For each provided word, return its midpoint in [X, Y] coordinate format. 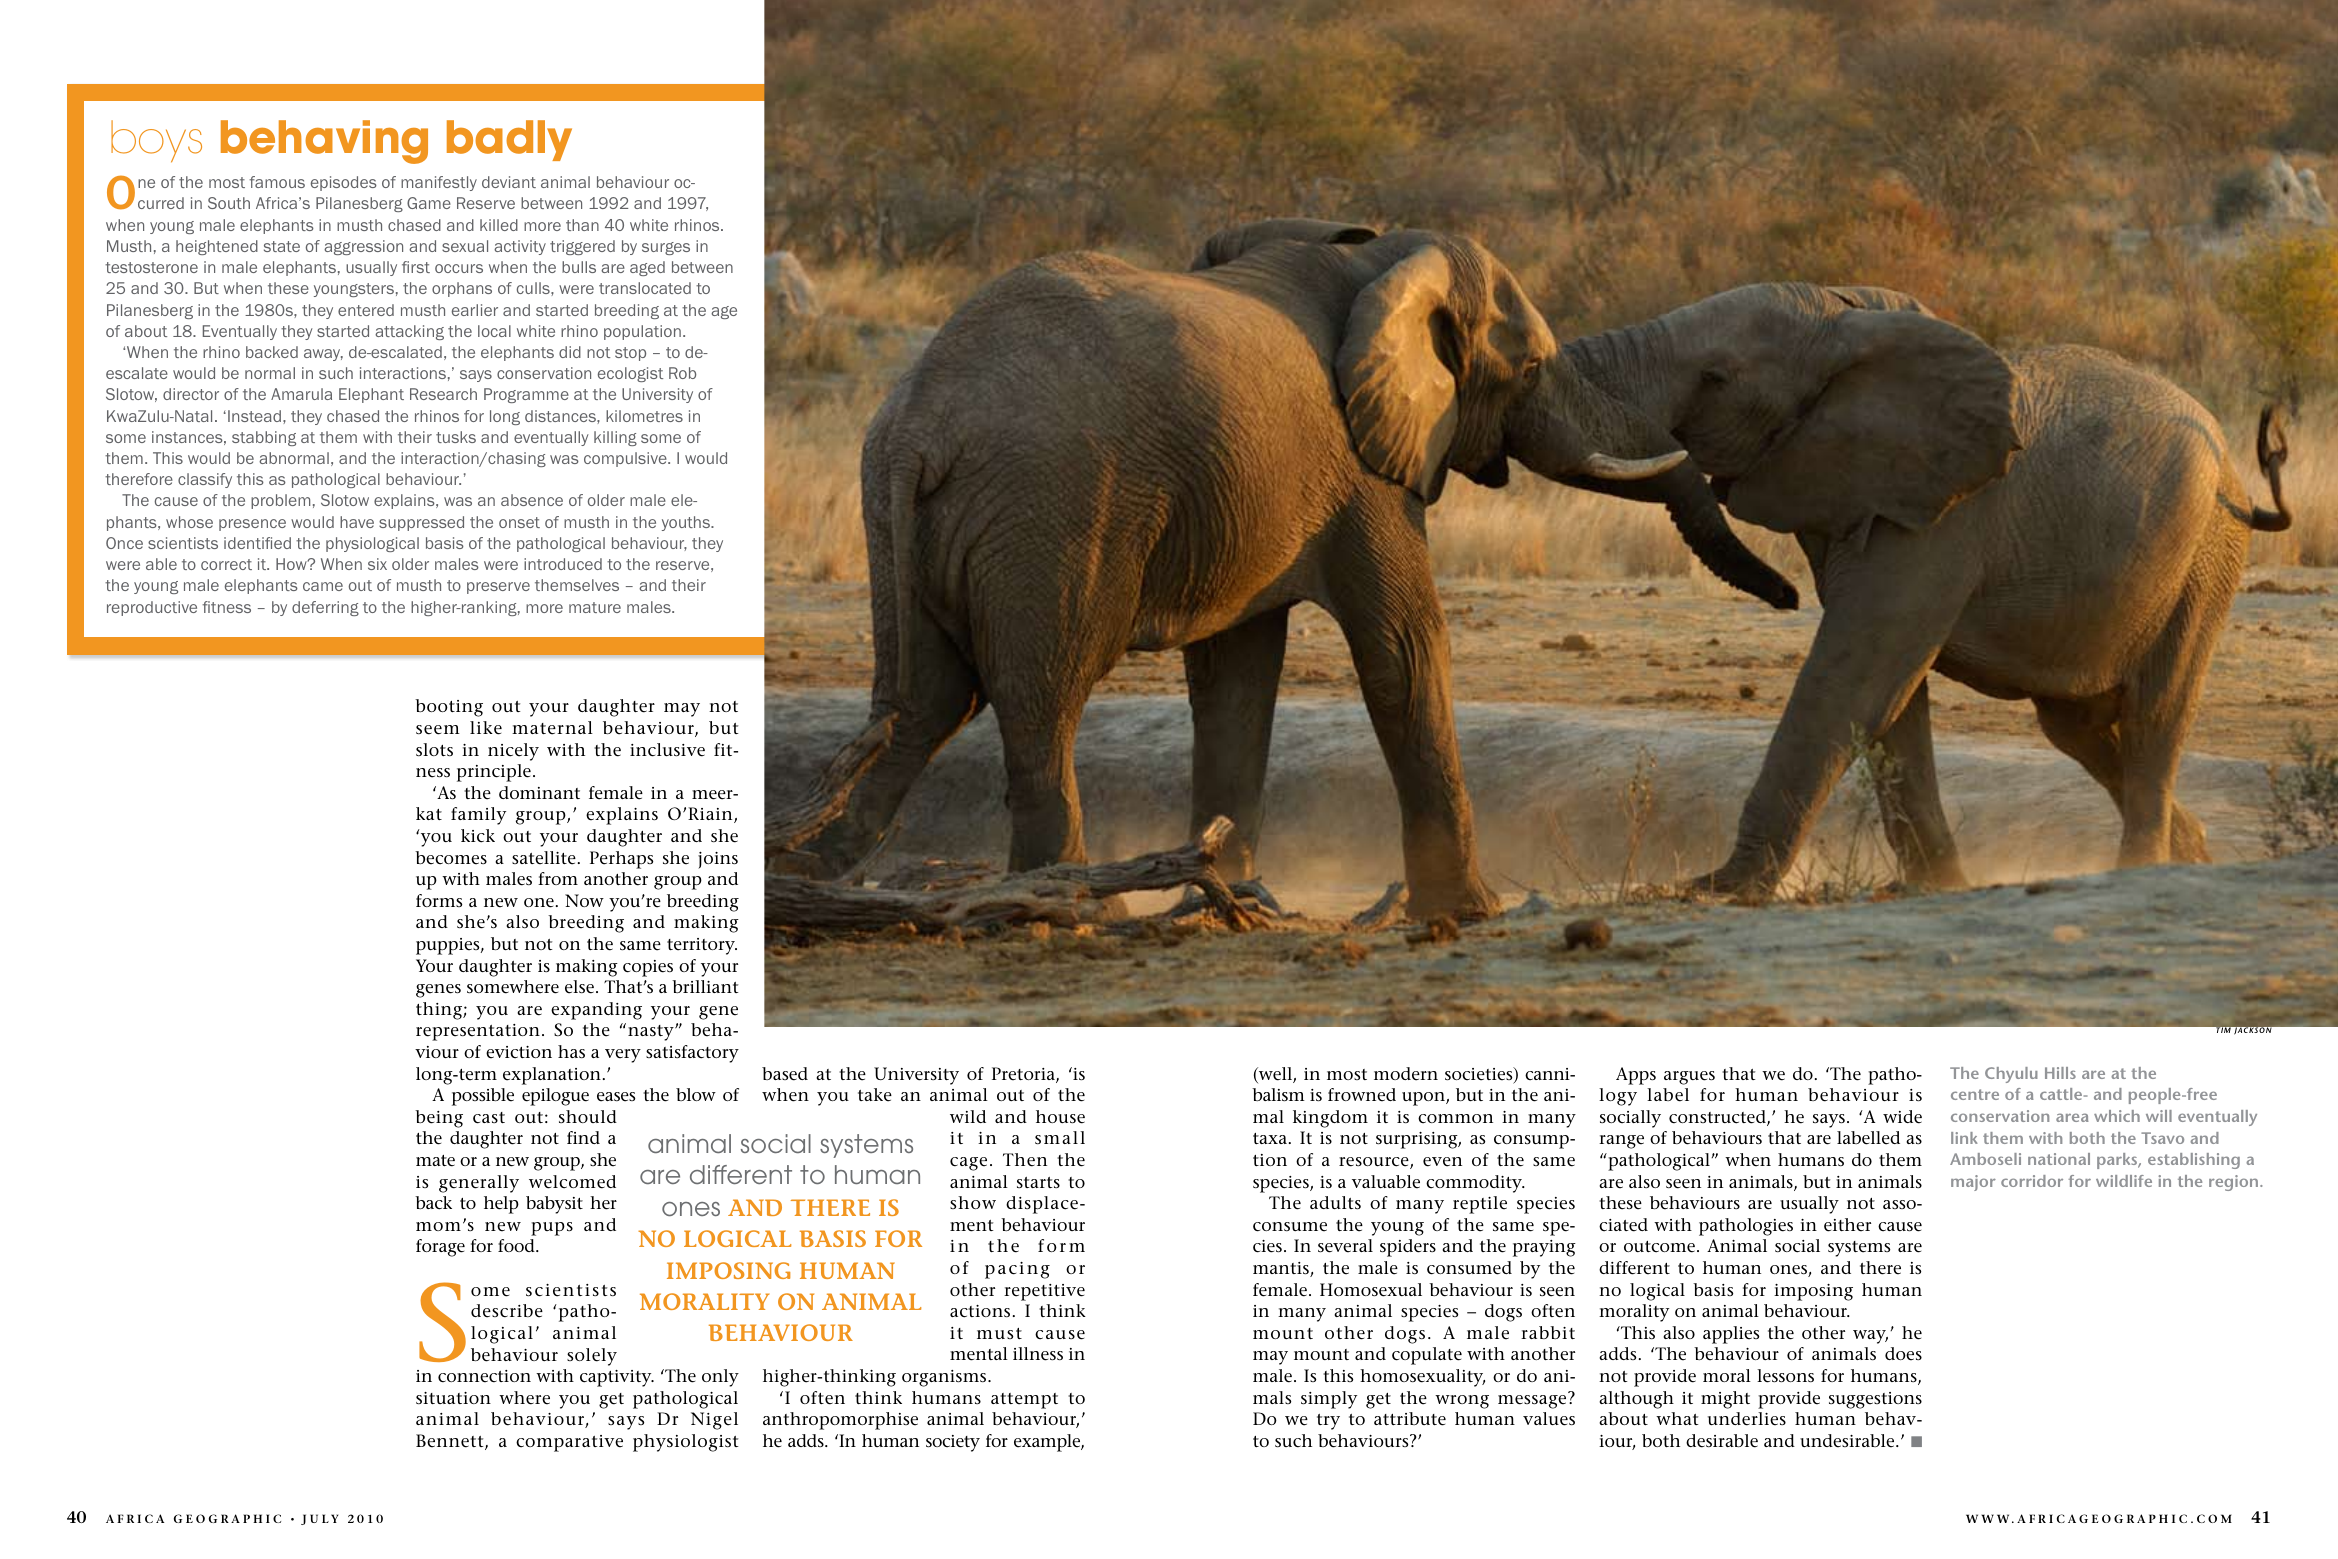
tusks [456, 437]
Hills [2060, 1073]
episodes [344, 183]
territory [702, 946]
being [439, 1119]
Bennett [451, 1442]
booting [449, 708]
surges [666, 248]
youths [687, 523]
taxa [1270, 1138]
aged [647, 268]
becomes [451, 858]
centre [1975, 1094]
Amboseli [1985, 1159]
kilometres [644, 416]
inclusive [667, 750]
